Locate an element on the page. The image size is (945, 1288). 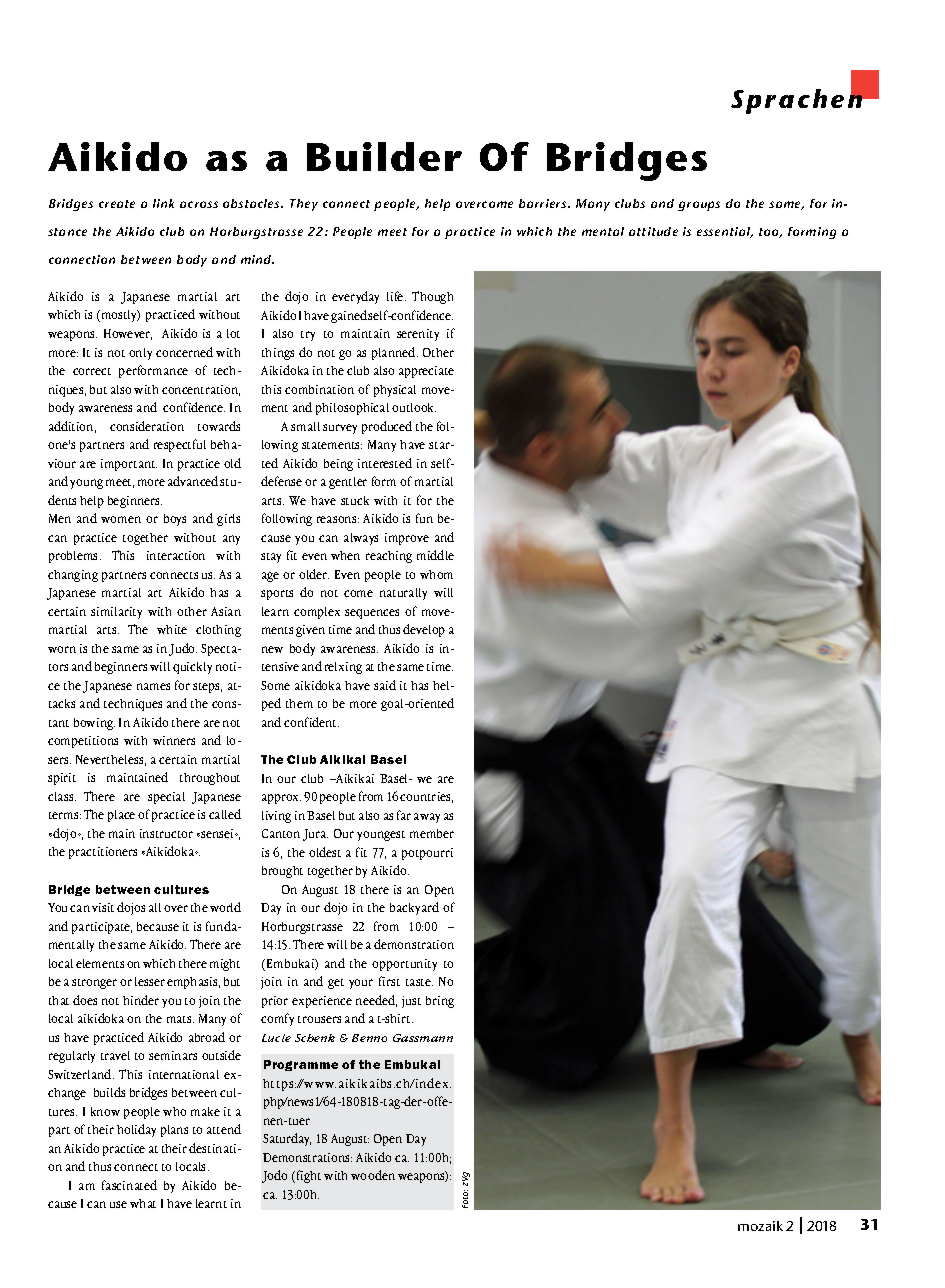
names is located at coordinates (153, 686).
